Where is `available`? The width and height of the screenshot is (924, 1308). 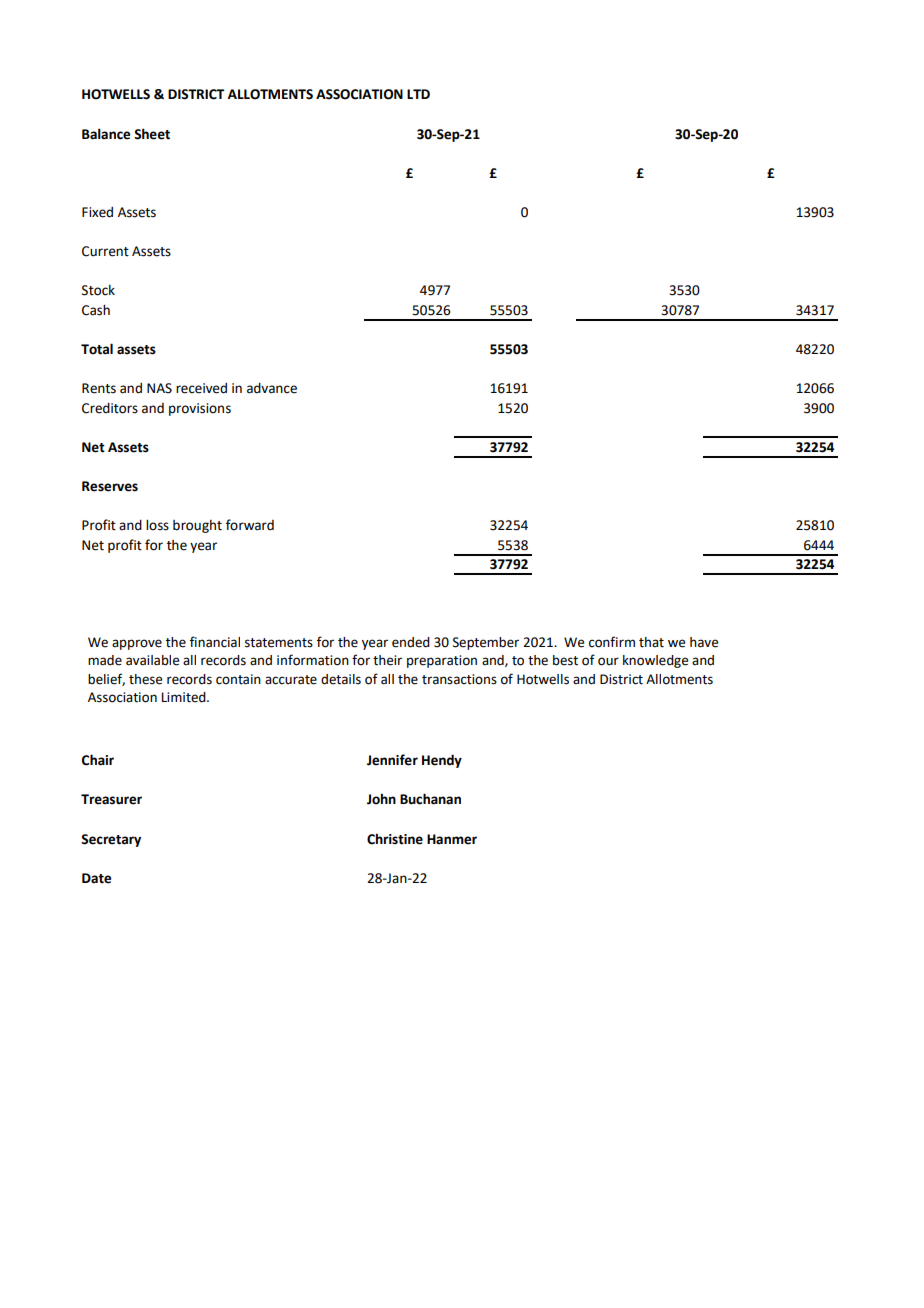 available is located at coordinates (152, 660).
